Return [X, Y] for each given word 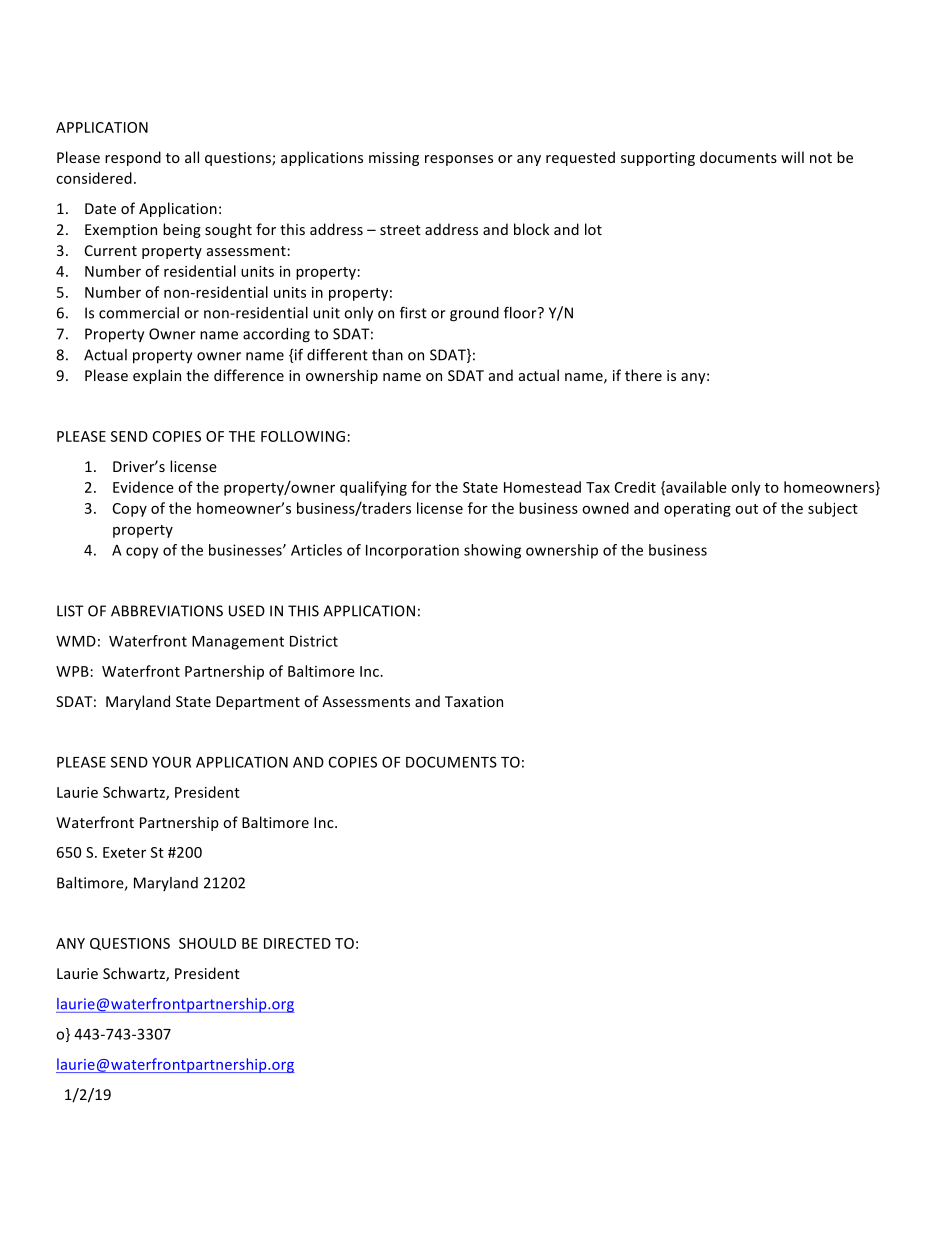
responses [459, 160]
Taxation [474, 701]
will [792, 157]
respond [133, 158]
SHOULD [207, 943]
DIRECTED [297, 943]
